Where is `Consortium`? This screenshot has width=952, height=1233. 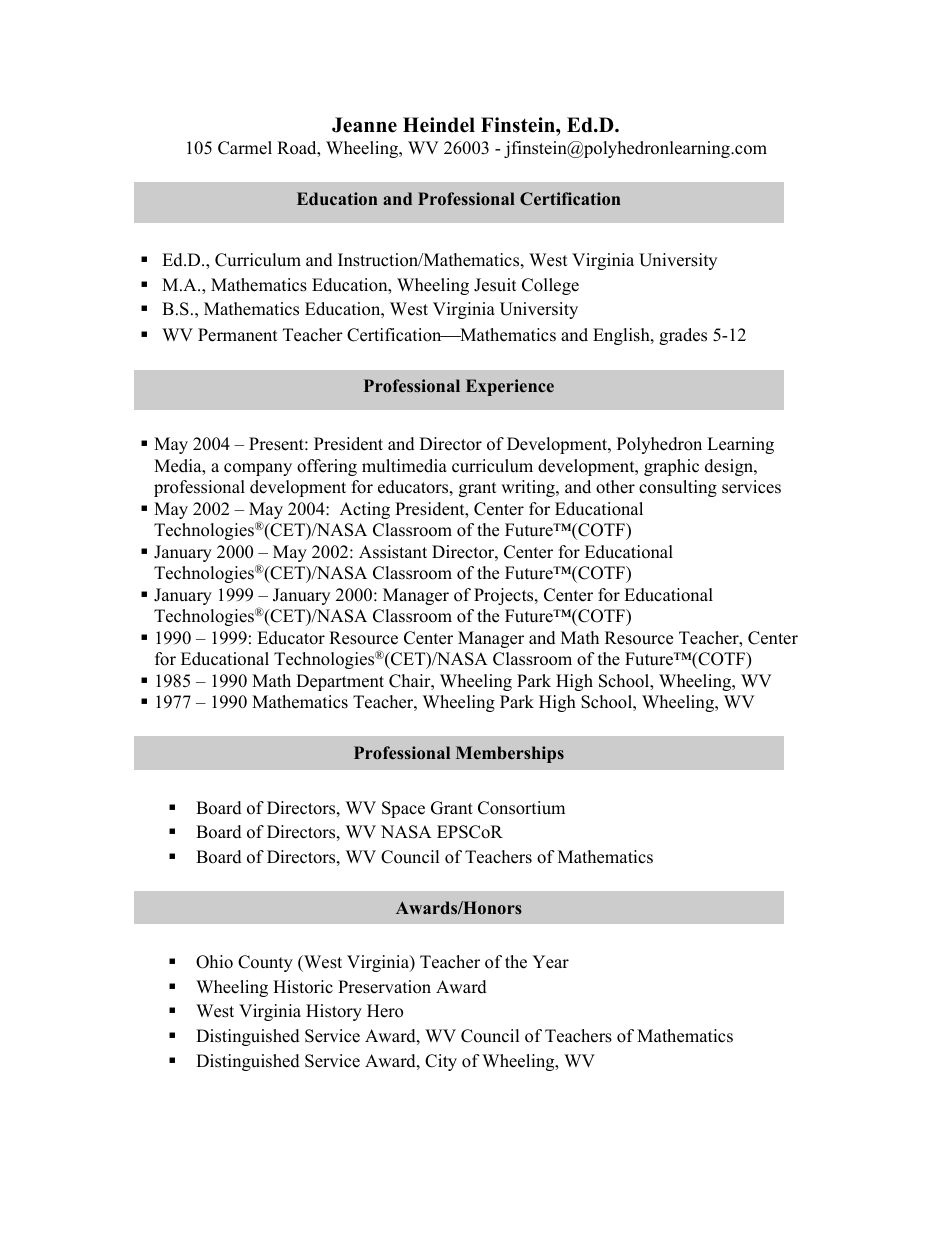
Consortium is located at coordinates (521, 808).
